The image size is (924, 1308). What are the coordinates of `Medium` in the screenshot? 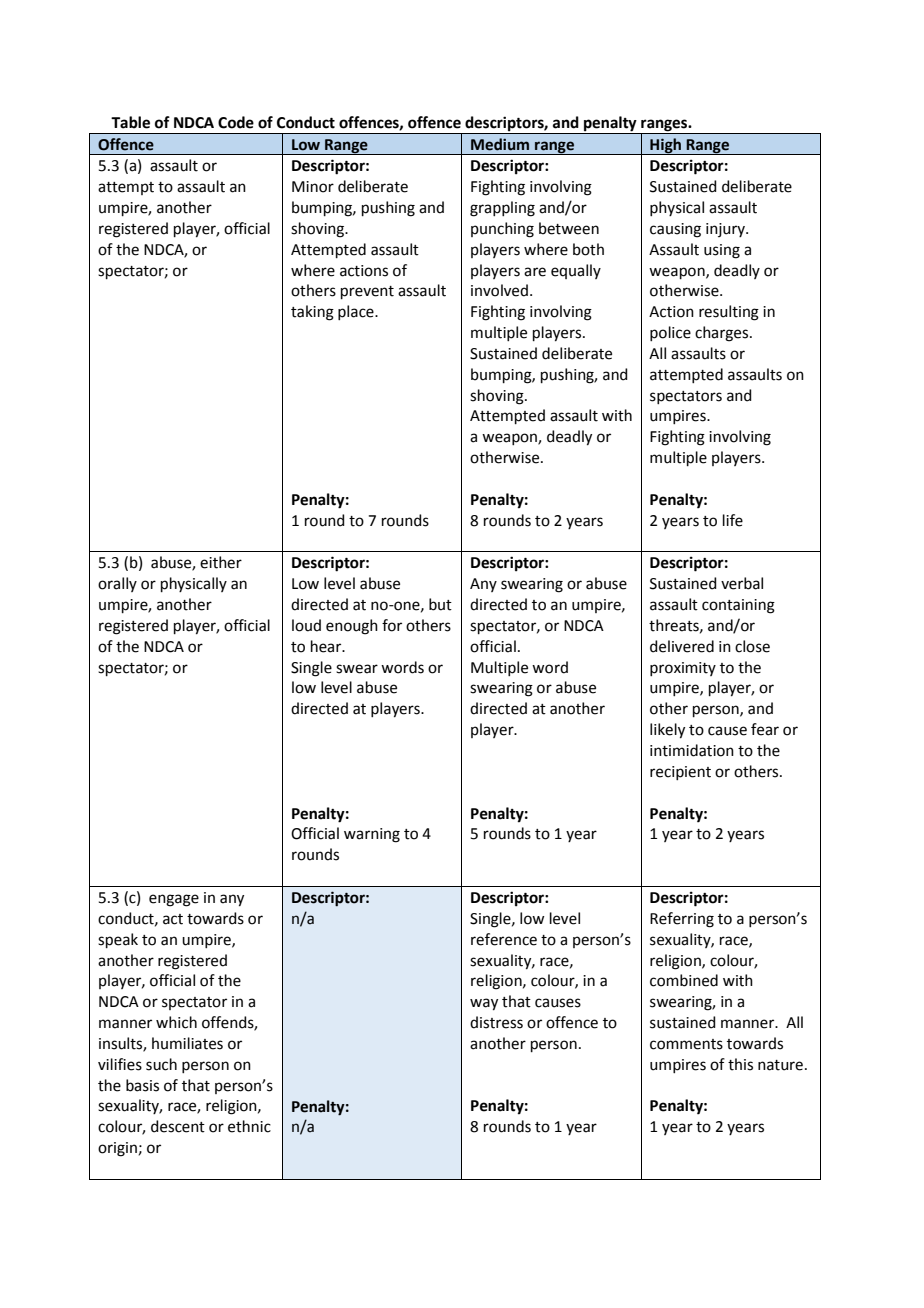 It's located at (500, 144).
